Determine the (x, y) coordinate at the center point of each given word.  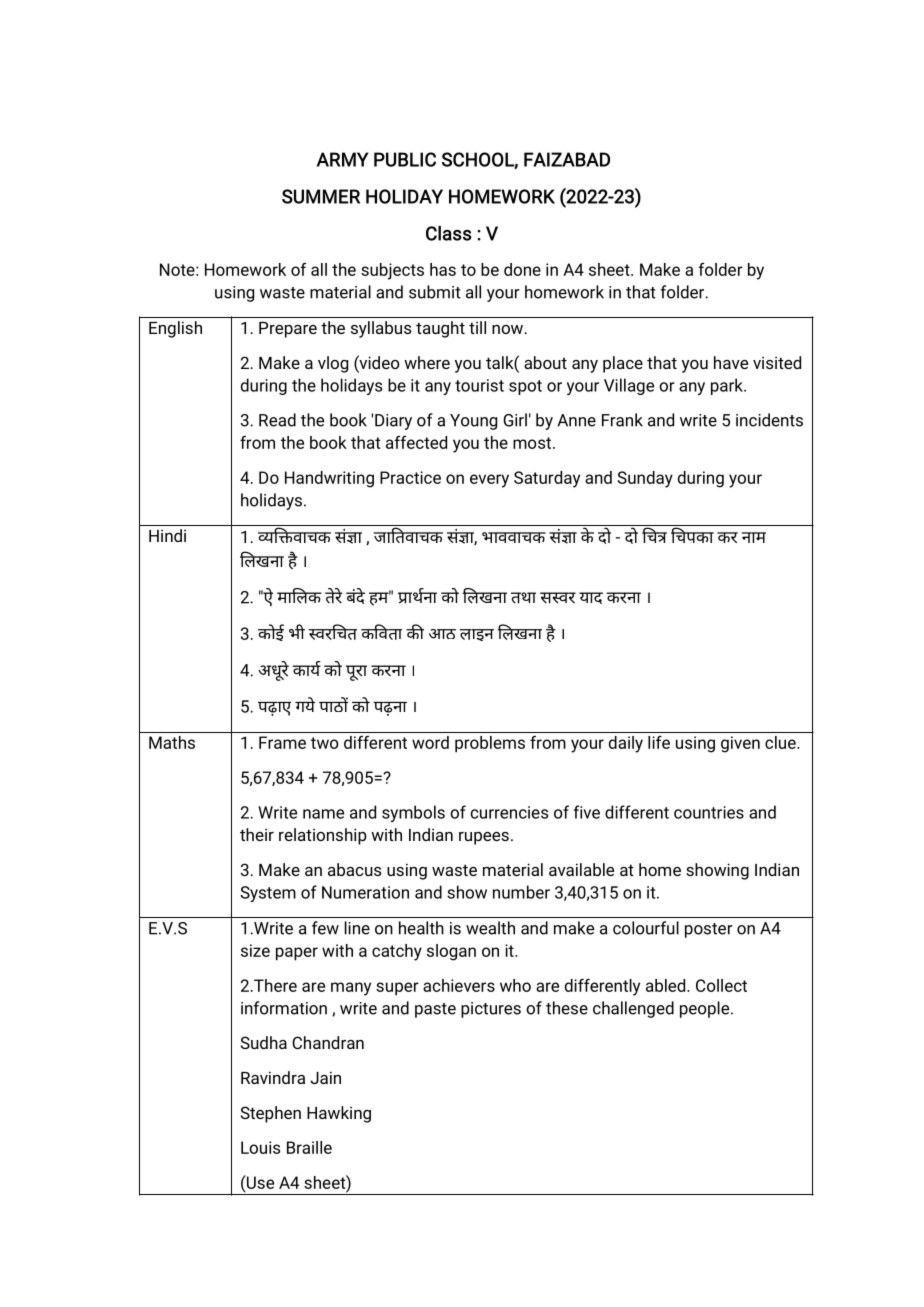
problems (490, 744)
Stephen (271, 1114)
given (740, 744)
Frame (282, 742)
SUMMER (321, 196)
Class (449, 233)
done (522, 269)
